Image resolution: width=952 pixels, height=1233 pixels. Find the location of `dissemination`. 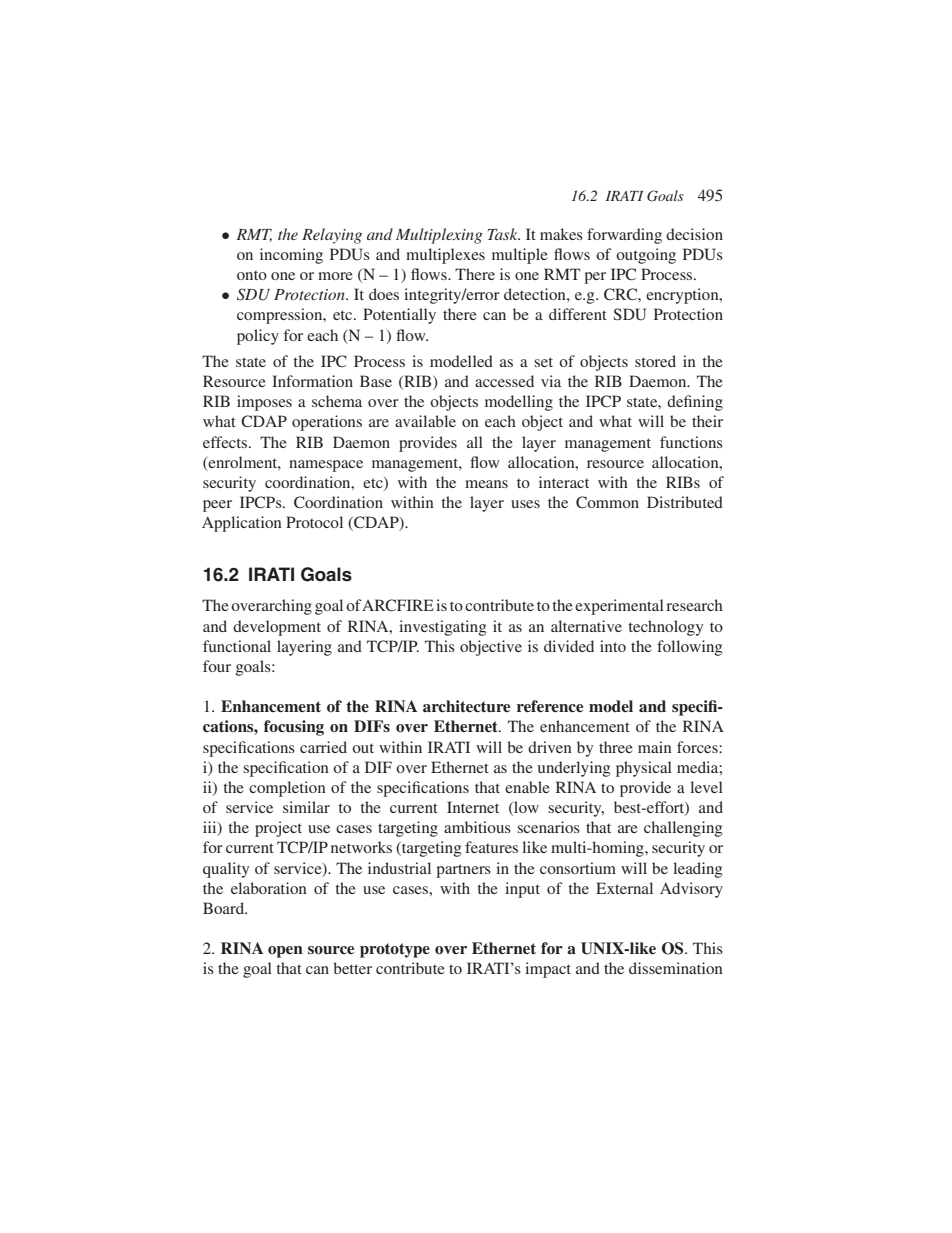

dissemination is located at coordinates (676, 968).
